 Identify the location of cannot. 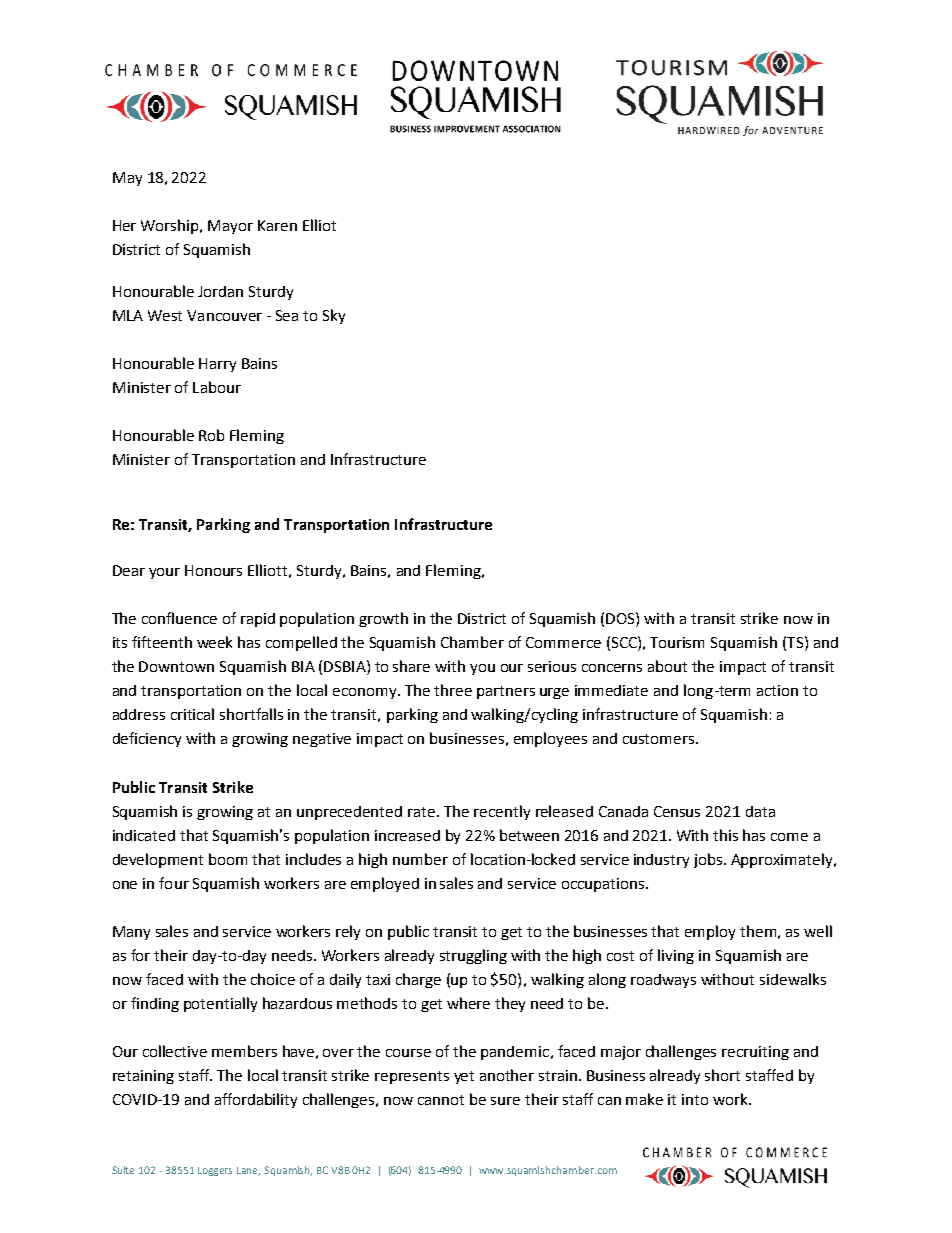
(441, 1100).
